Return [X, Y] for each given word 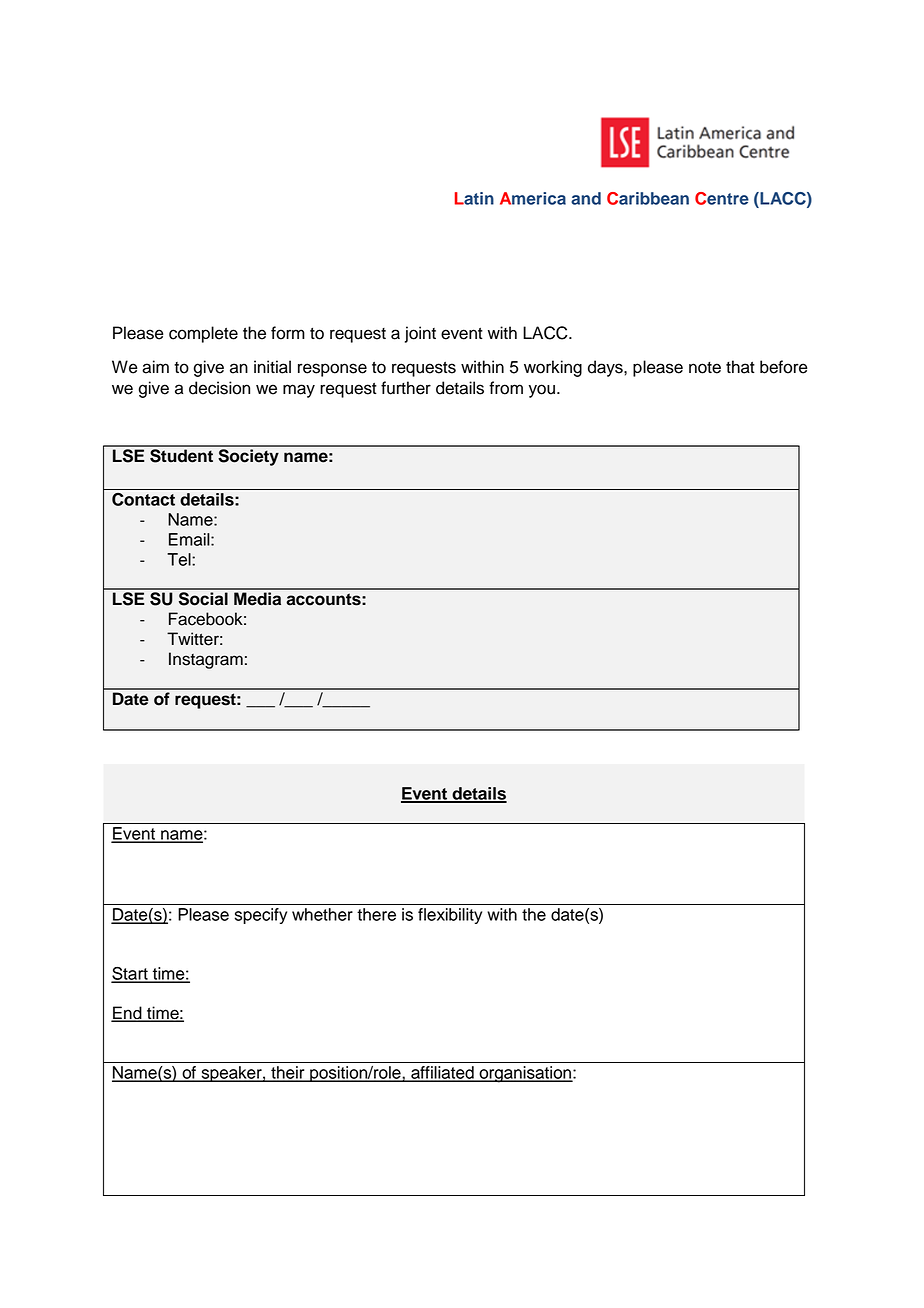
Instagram [206, 660]
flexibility [450, 916]
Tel [180, 559]
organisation [525, 1074]
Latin [474, 198]
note [705, 368]
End [127, 1013]
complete [203, 334]
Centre [722, 198]
